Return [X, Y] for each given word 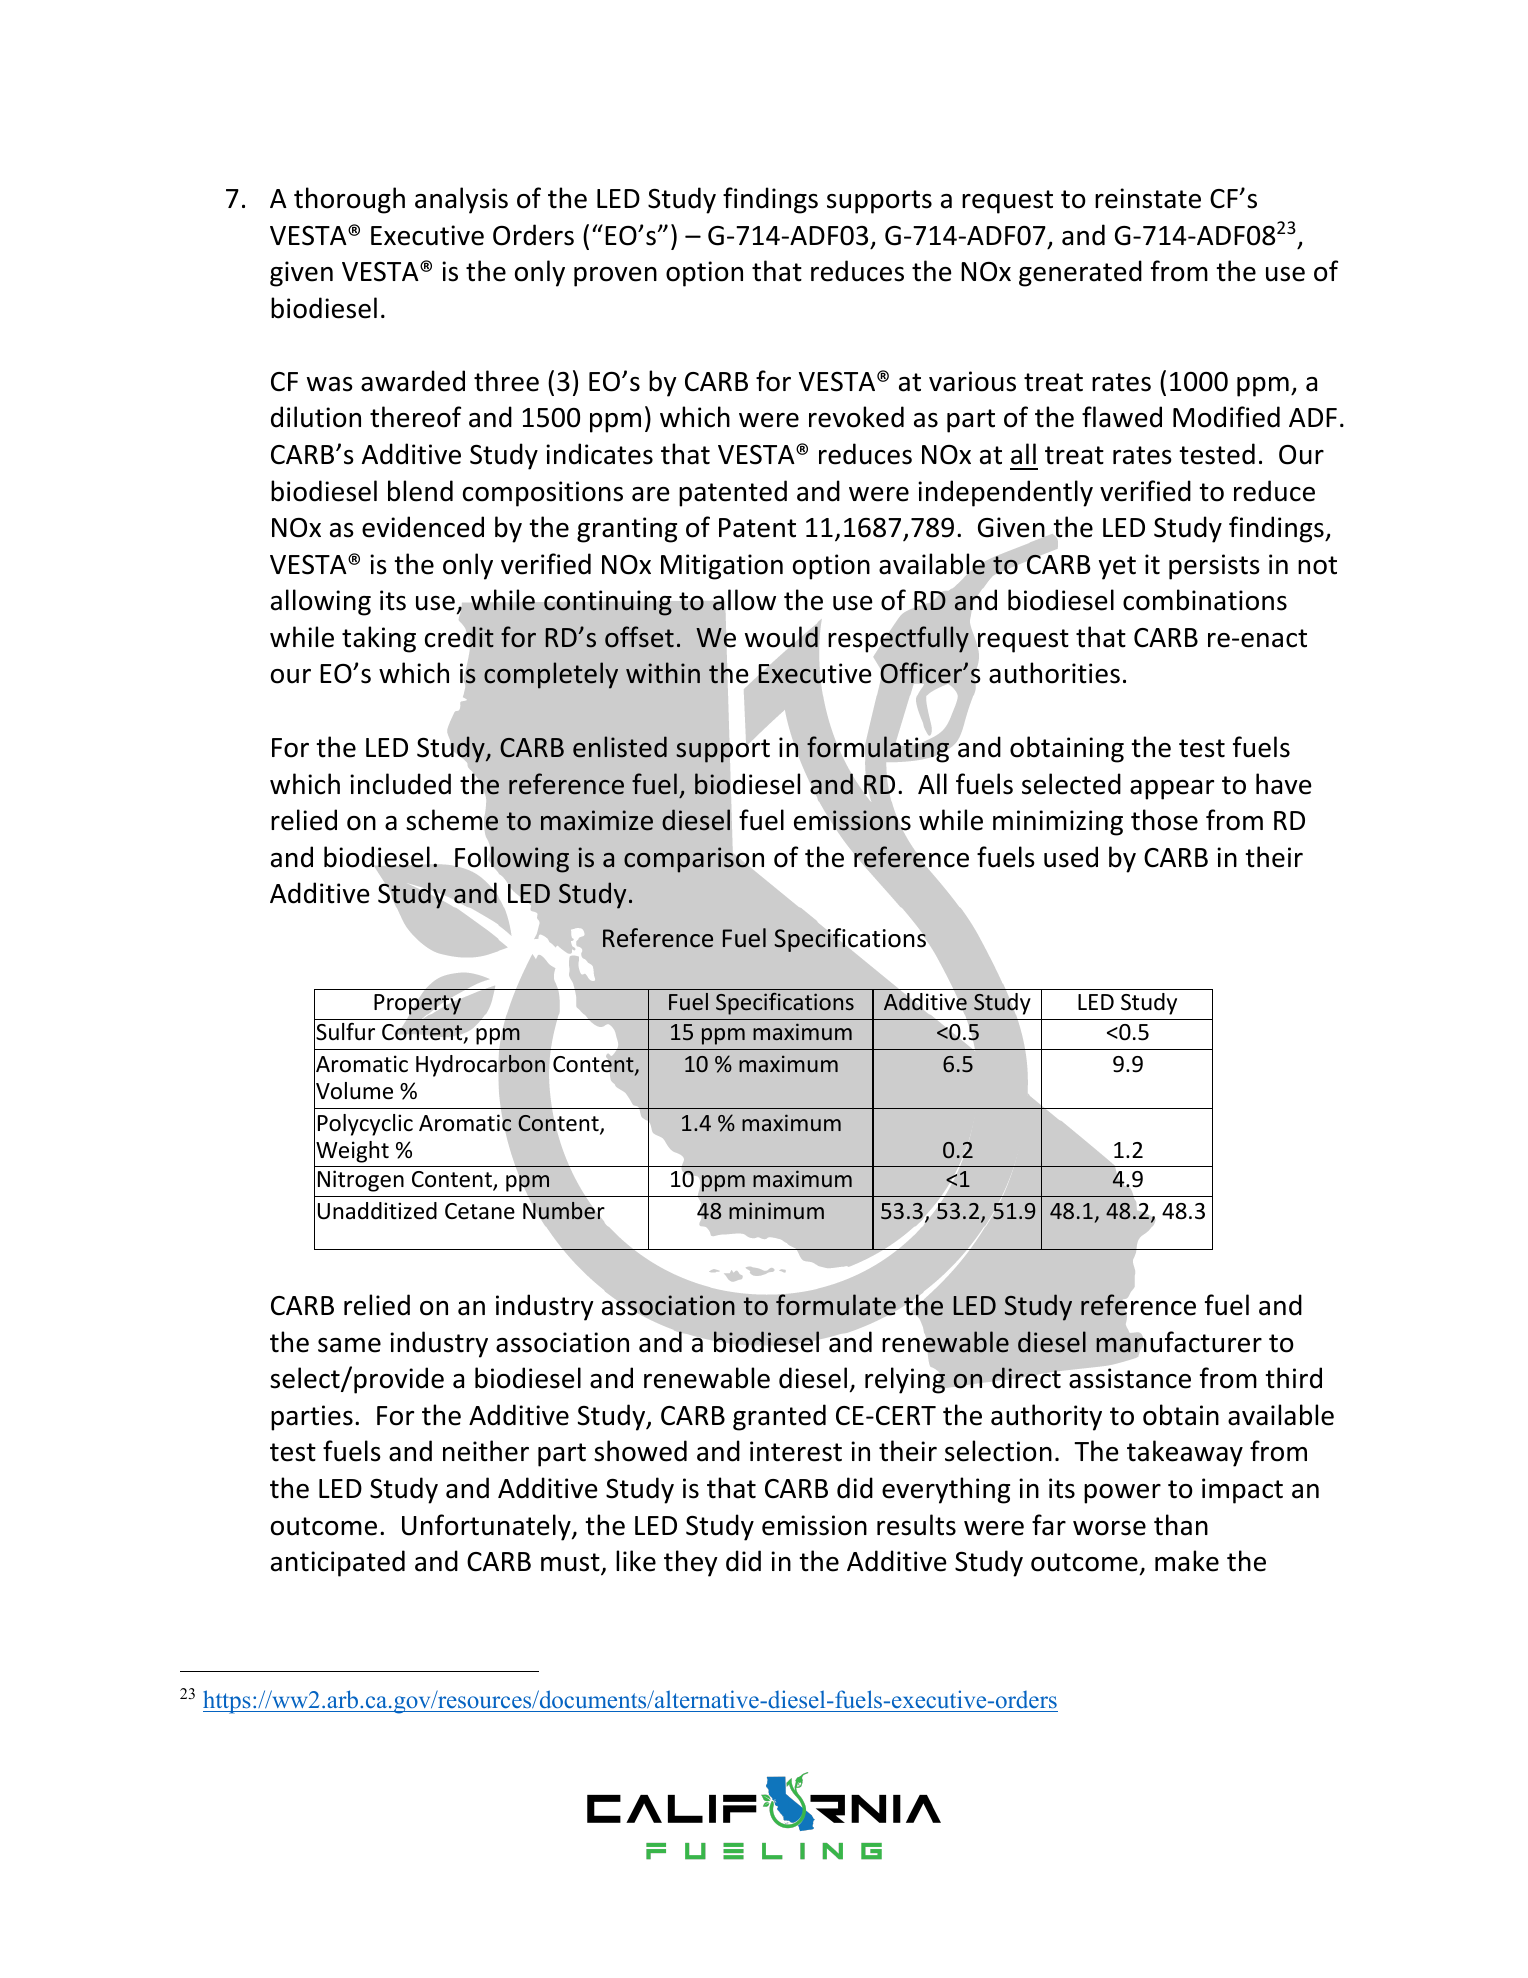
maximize [597, 820]
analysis [461, 200]
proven [615, 277]
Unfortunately [487, 1527]
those [1164, 820]
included [400, 784]
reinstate [1148, 198]
